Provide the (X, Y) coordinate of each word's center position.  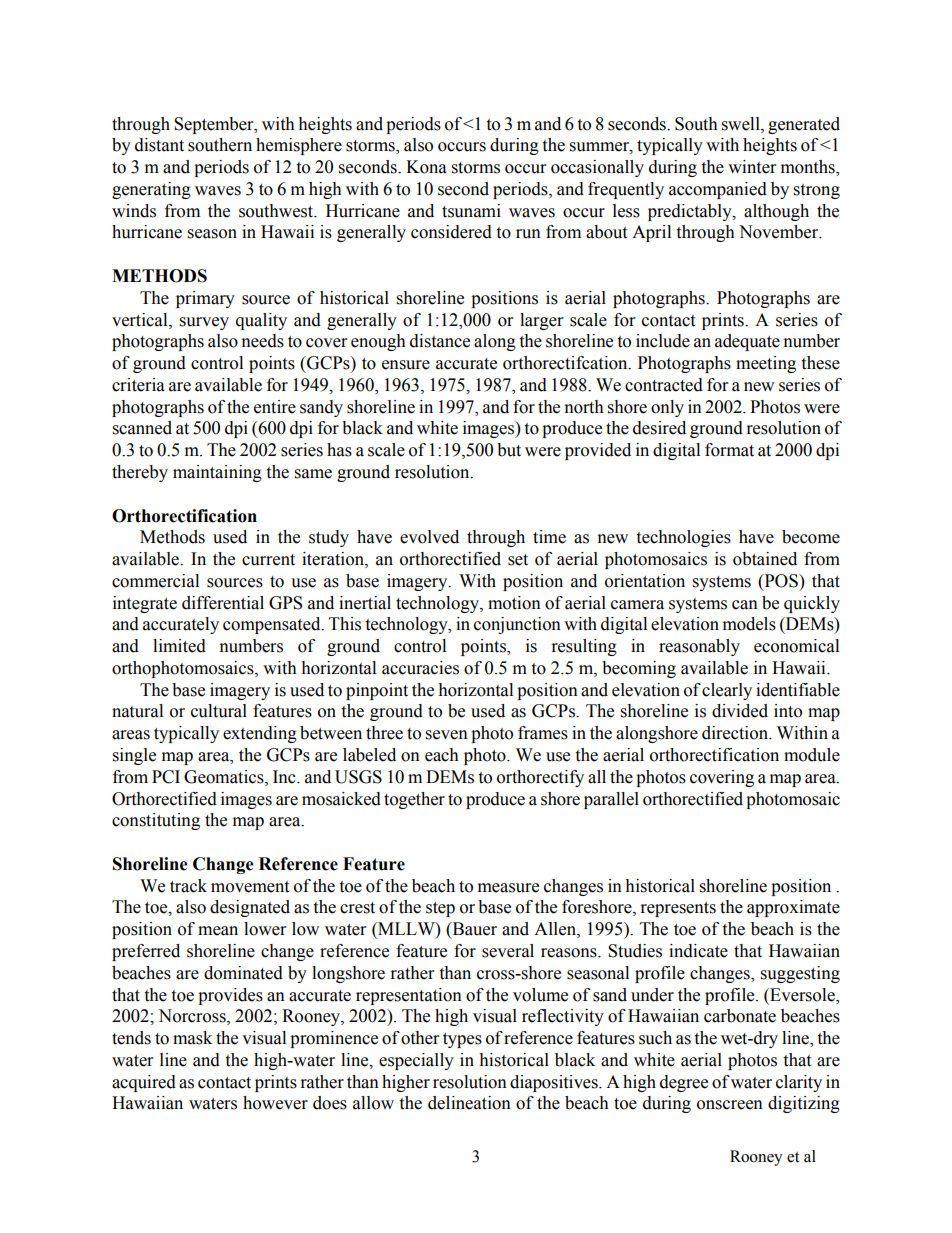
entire (275, 407)
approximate (793, 908)
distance (440, 341)
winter (752, 167)
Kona (426, 167)
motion (514, 603)
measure (508, 888)
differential (223, 603)
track (188, 886)
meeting (766, 364)
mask (192, 1038)
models (749, 624)
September (215, 125)
